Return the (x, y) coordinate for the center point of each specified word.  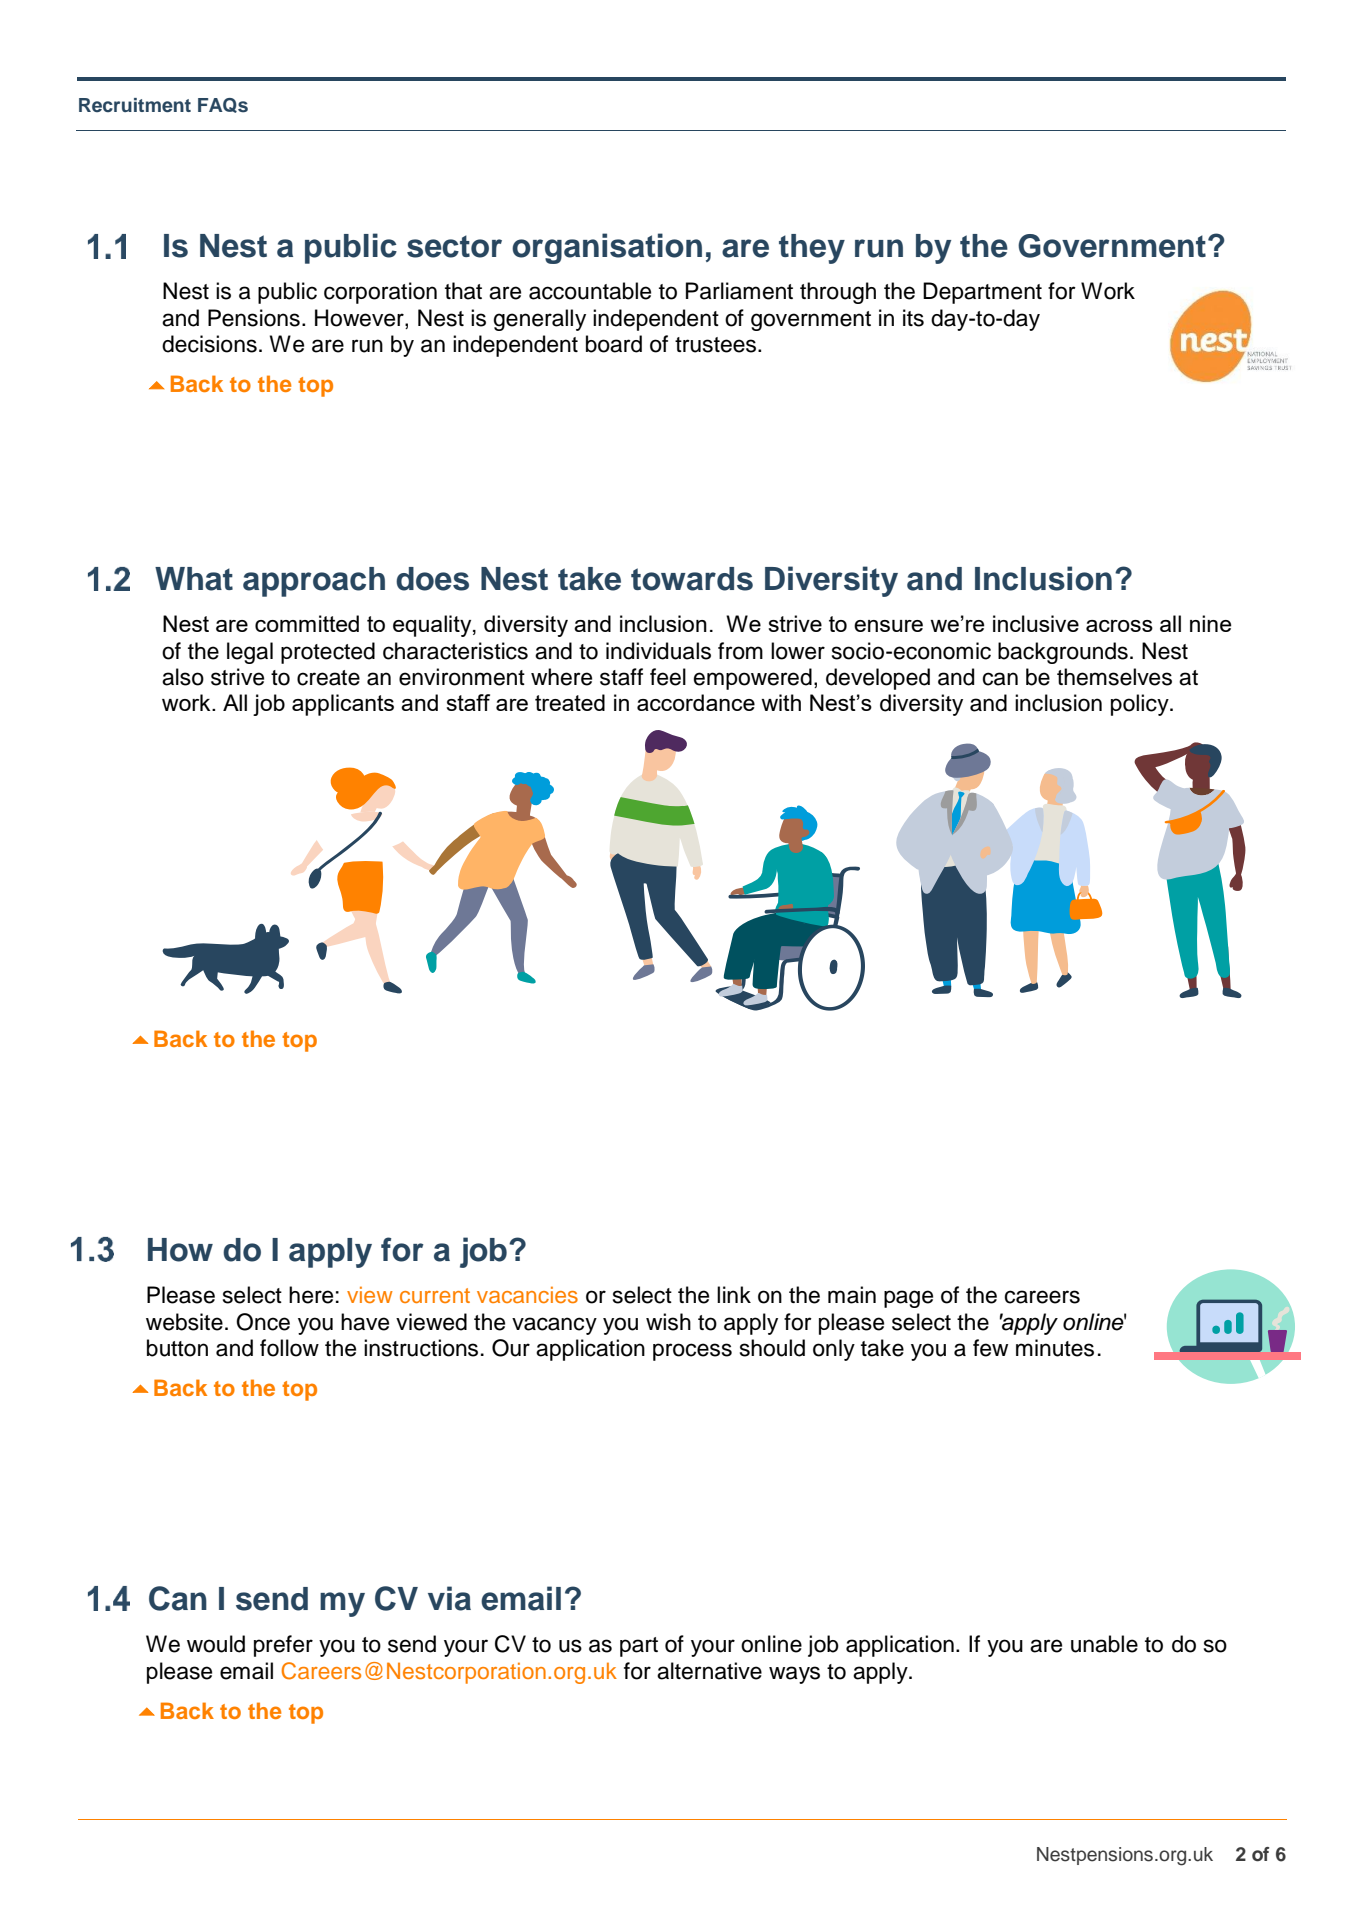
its (913, 318)
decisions (209, 344)
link (734, 1294)
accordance (696, 702)
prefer (283, 1646)
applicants (343, 705)
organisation (607, 248)
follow (289, 1348)
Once (263, 1322)
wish (668, 1322)
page (908, 1299)
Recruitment (135, 105)
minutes (1055, 1348)
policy (1141, 705)
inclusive (1036, 623)
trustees (715, 345)
